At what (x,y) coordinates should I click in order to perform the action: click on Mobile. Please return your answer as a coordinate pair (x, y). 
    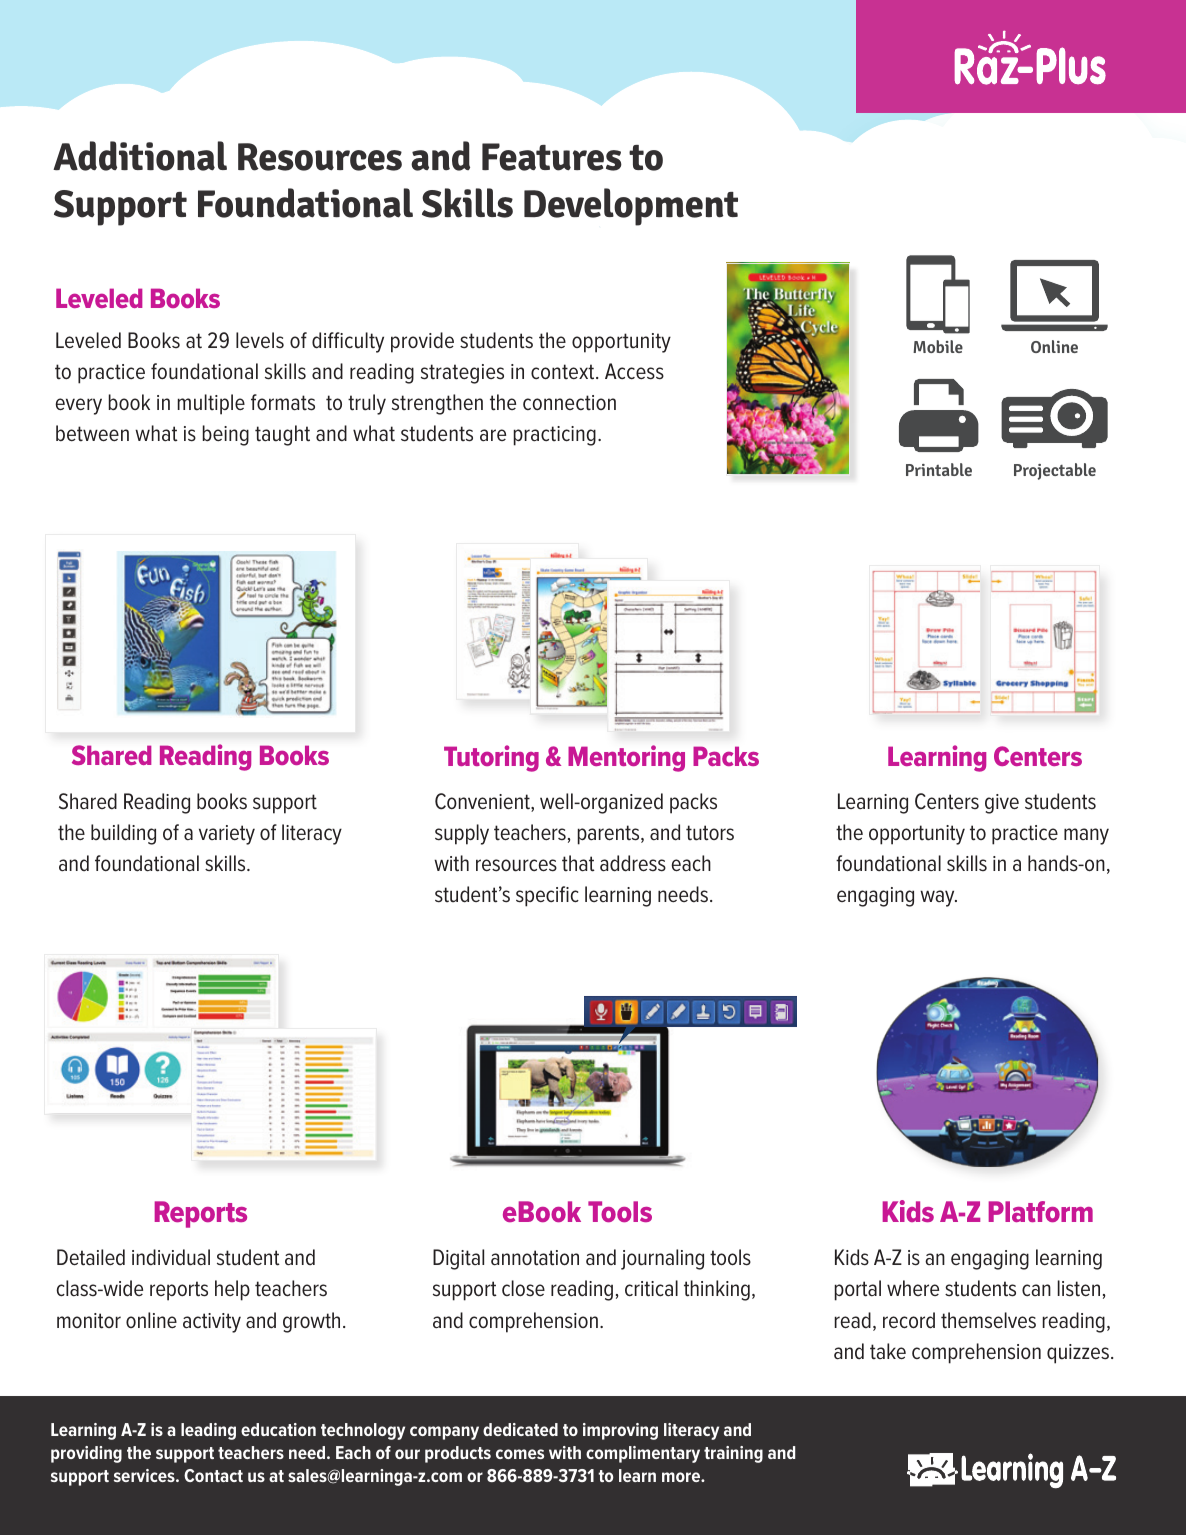
    Looking at the image, I should click on (938, 346).
